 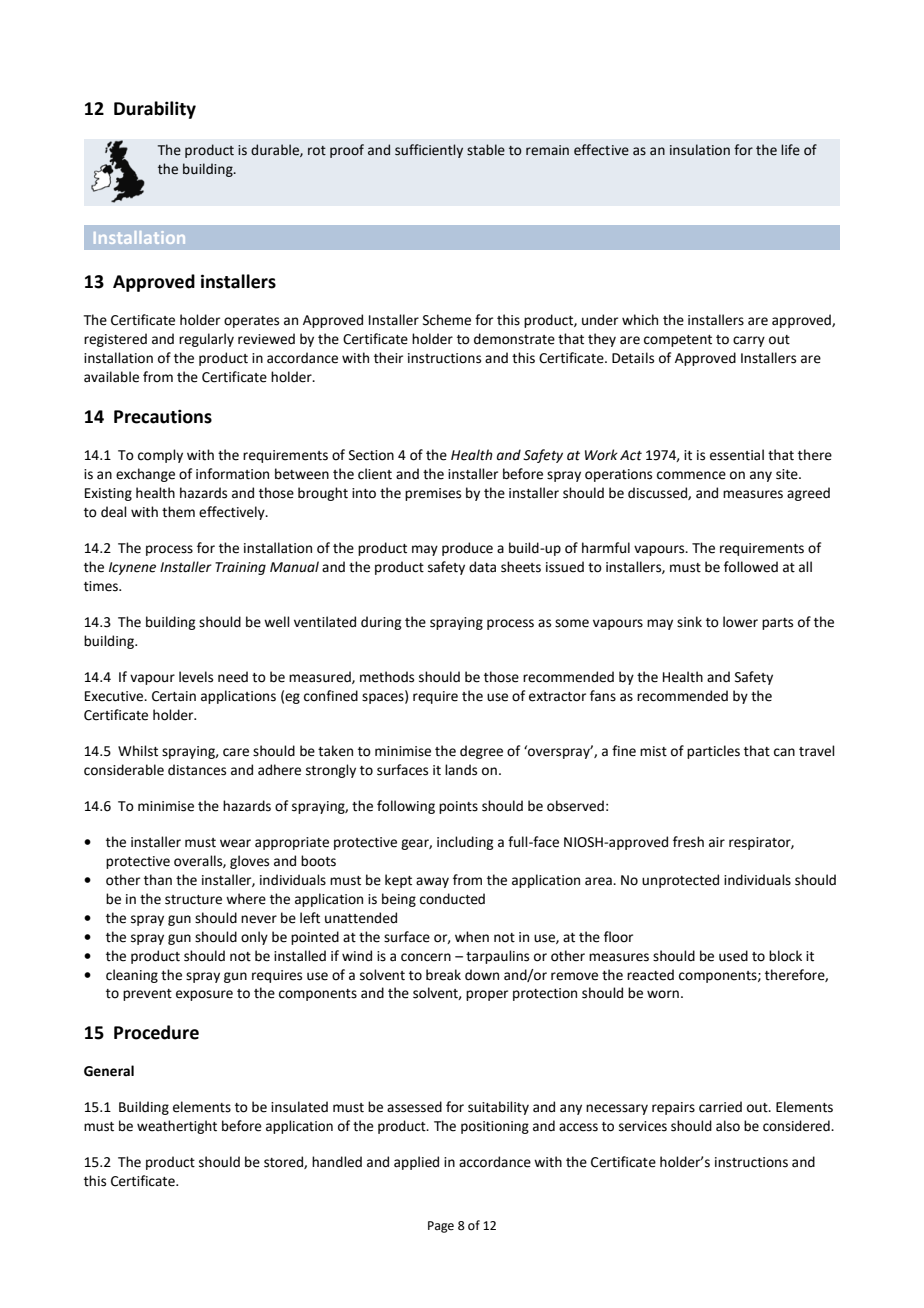 What do you see at coordinates (204, 995) in the screenshot?
I see `exposure` at bounding box center [204, 995].
